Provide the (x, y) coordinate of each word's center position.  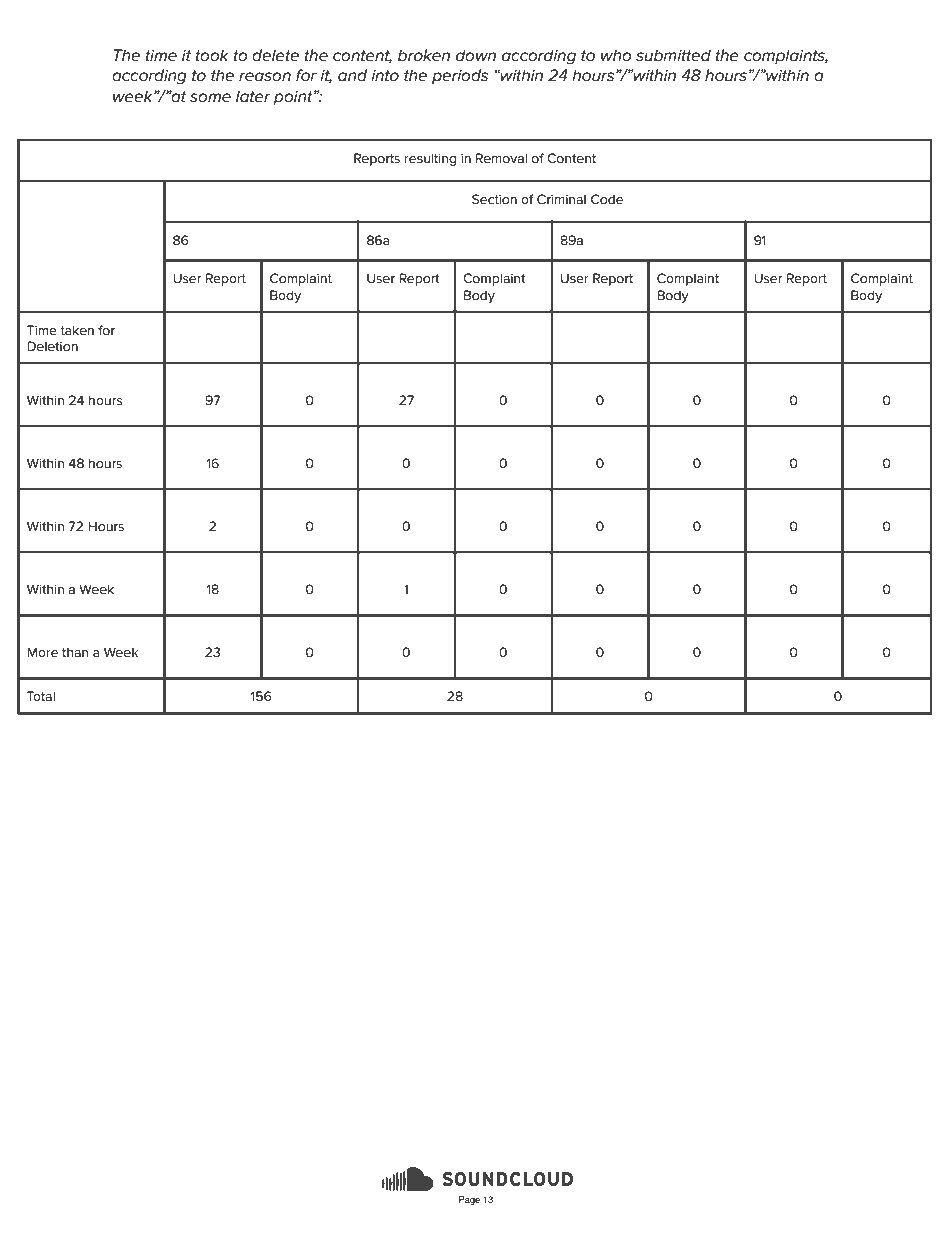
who (616, 55)
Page (469, 1200)
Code (607, 199)
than (75, 652)
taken (77, 330)
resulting (430, 159)
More (42, 652)
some (210, 98)
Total (41, 696)
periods (460, 76)
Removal (501, 158)
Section (494, 199)
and (352, 75)
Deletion (52, 346)
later (253, 96)
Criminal (561, 199)
